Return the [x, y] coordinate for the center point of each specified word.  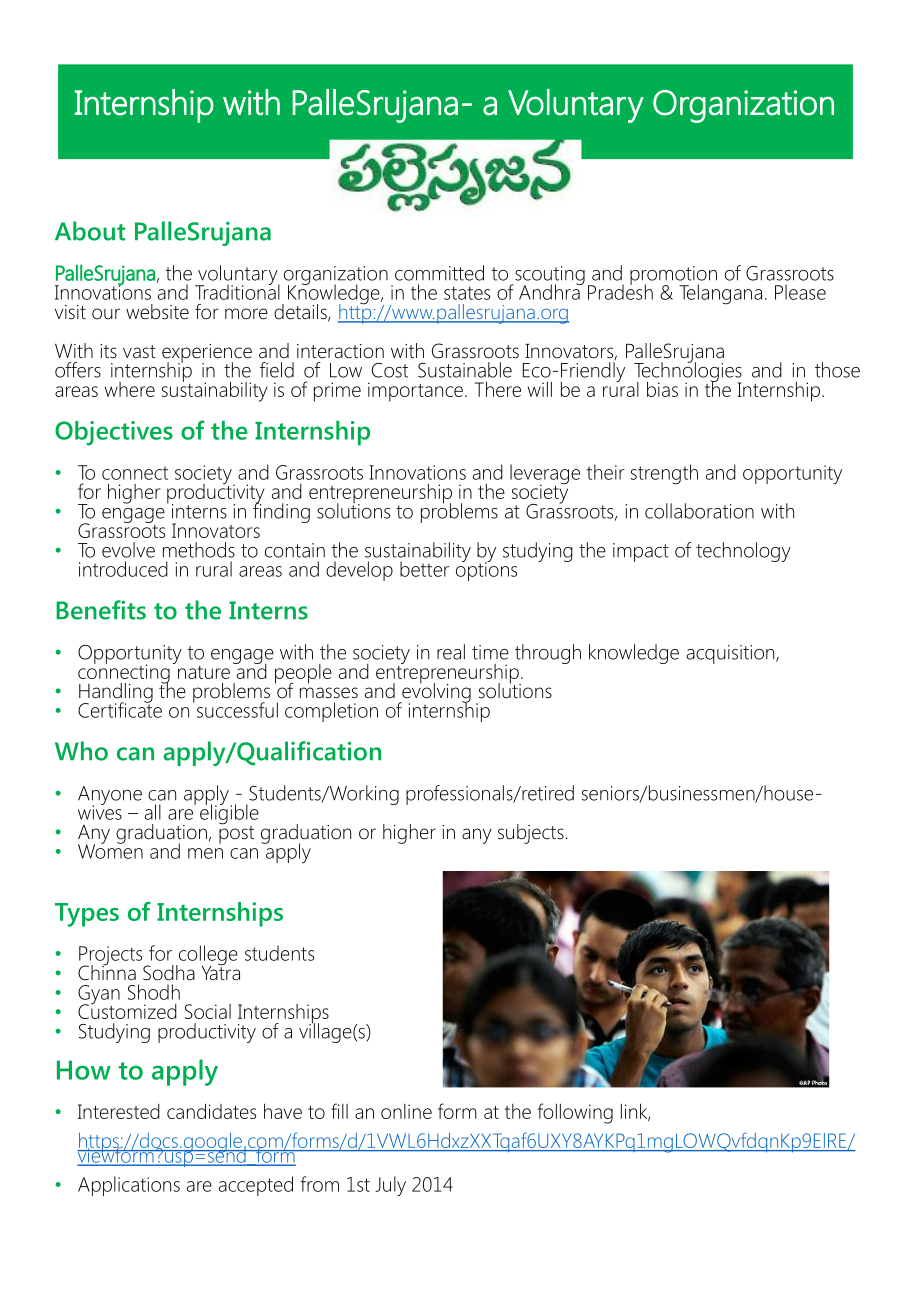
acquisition [732, 654]
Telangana [720, 294]
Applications [129, 1186]
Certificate [120, 709]
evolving [435, 693]
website [157, 312]
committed [439, 273]
